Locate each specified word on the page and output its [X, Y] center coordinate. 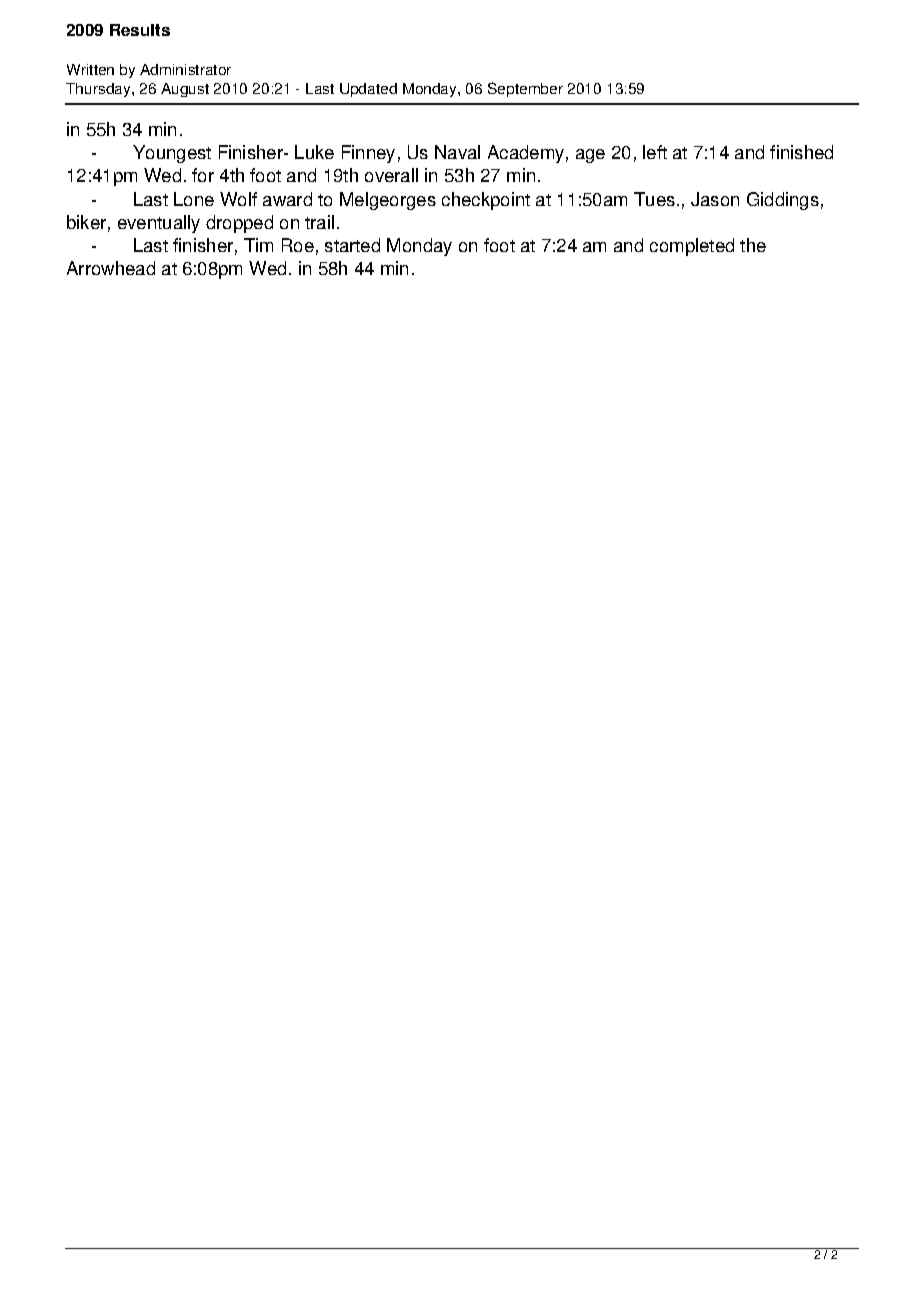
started [352, 245]
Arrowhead [111, 268]
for [203, 175]
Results [140, 30]
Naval [457, 152]
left [655, 152]
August [185, 90]
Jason [715, 199]
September [525, 89]
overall [391, 175]
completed [692, 247]
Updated [368, 90]
